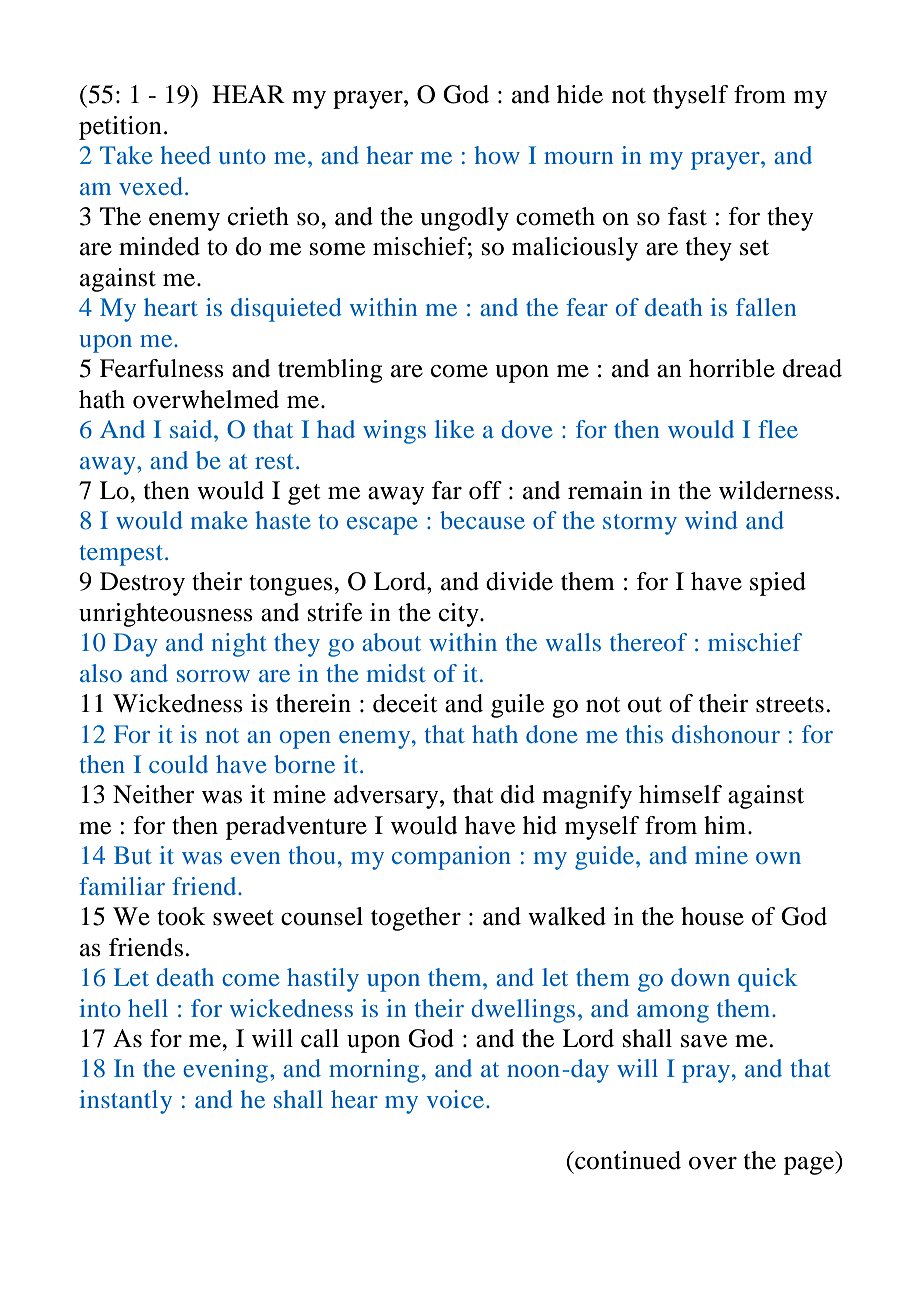 The image size is (924, 1313). Describe the element at coordinates (185, 155) in the screenshot. I see `heed` at that location.
